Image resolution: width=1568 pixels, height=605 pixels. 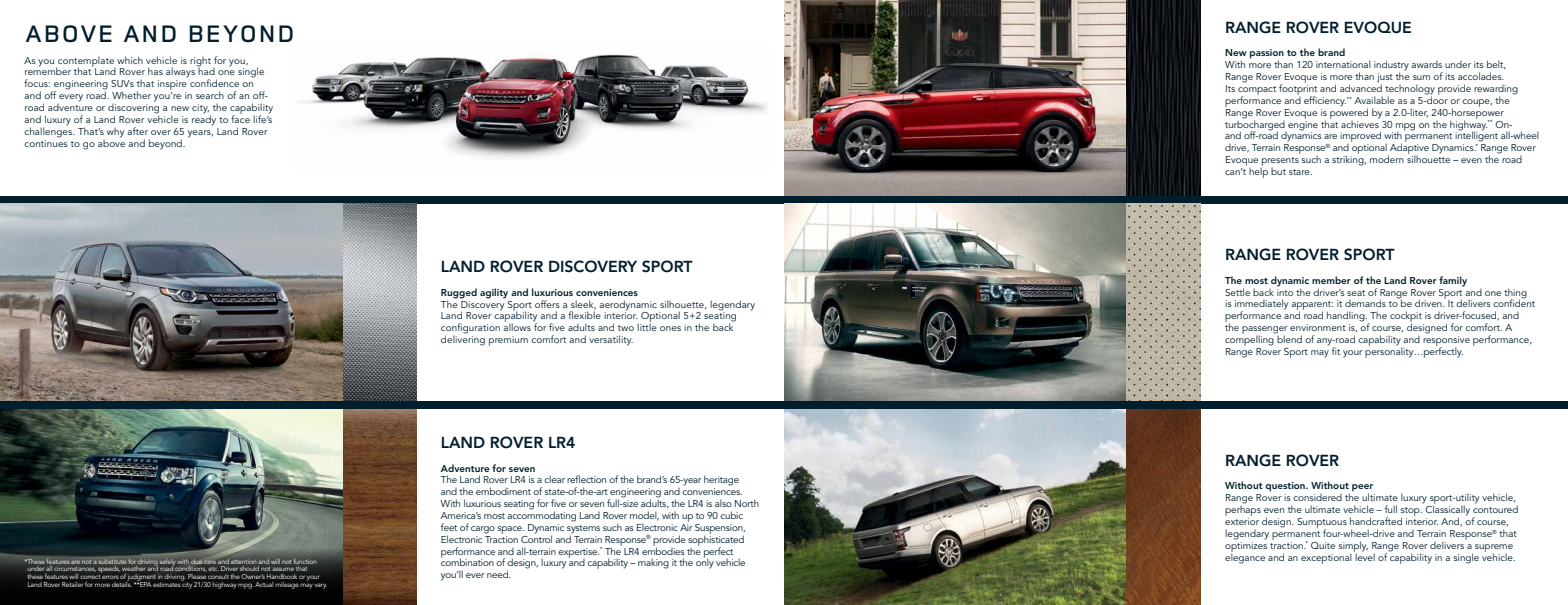 What do you see at coordinates (1300, 172) in the screenshot?
I see `stare` at bounding box center [1300, 172].
